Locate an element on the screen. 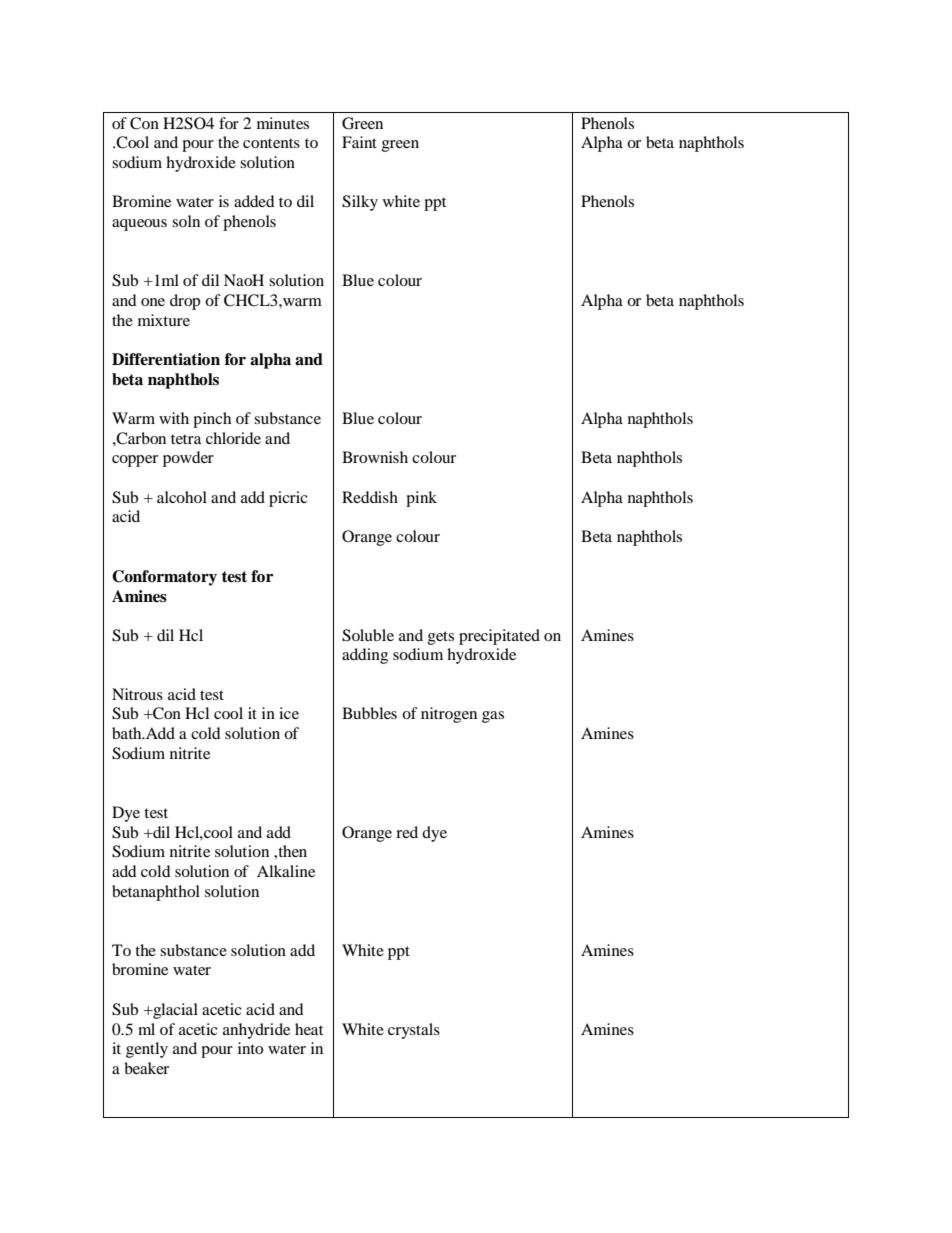  glacial is located at coordinates (174, 1011).
